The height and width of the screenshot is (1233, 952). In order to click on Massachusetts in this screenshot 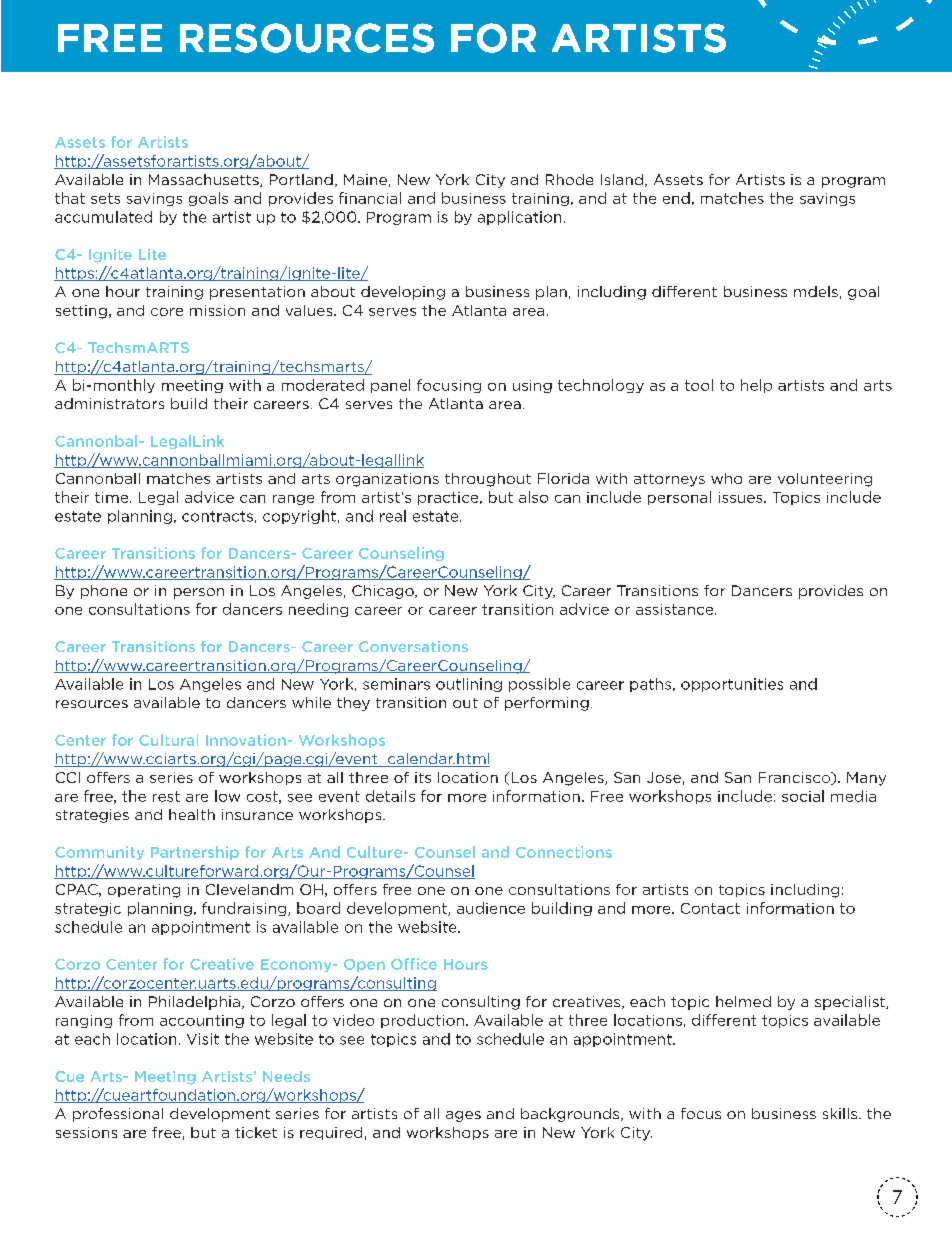, I will do `click(205, 180)`.
